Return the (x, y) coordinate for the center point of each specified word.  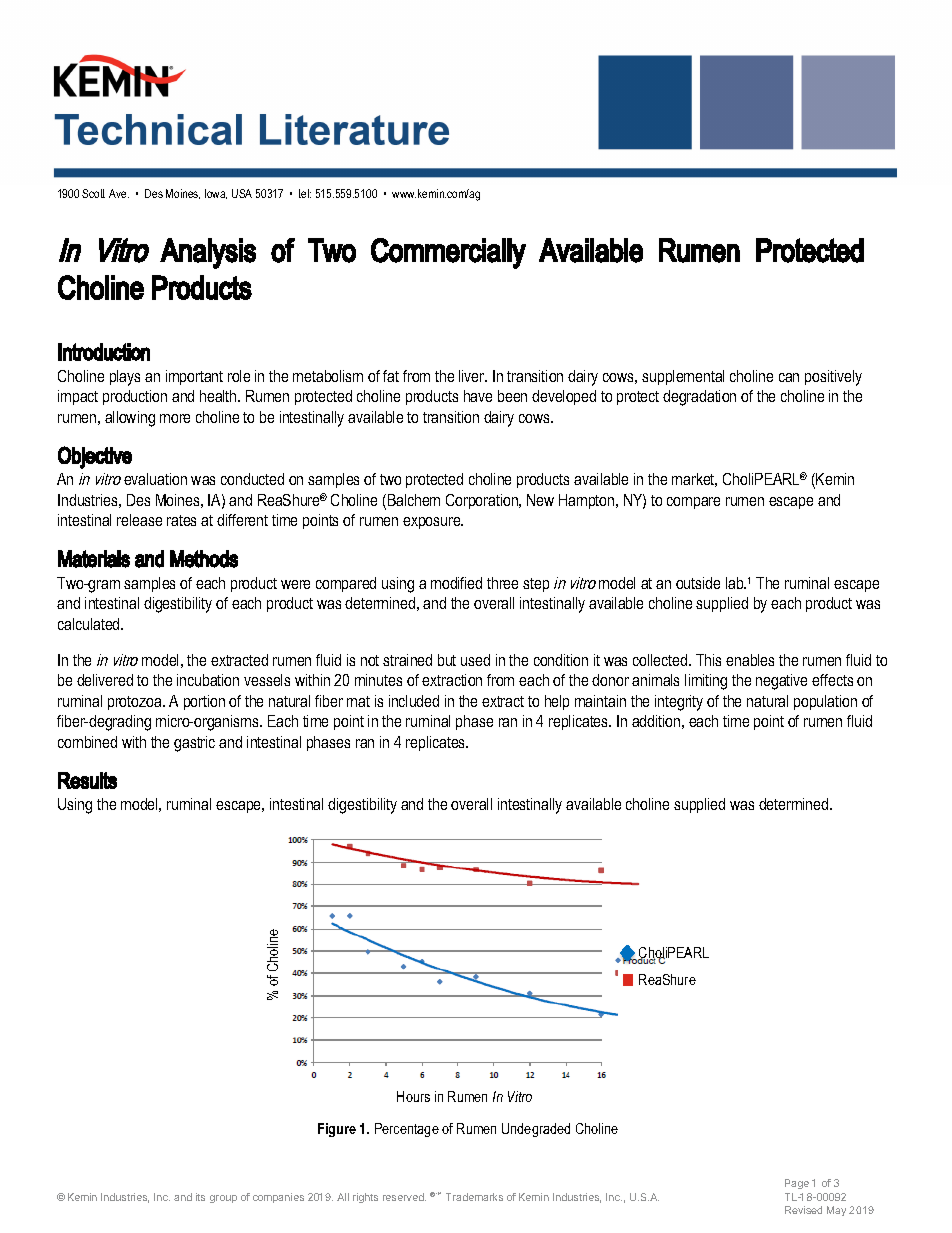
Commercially (448, 253)
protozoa (136, 703)
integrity (679, 703)
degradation (699, 398)
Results (87, 780)
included (414, 701)
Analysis (208, 253)
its (200, 1197)
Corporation (483, 501)
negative (781, 682)
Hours (413, 1096)
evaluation (155, 479)
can (789, 377)
